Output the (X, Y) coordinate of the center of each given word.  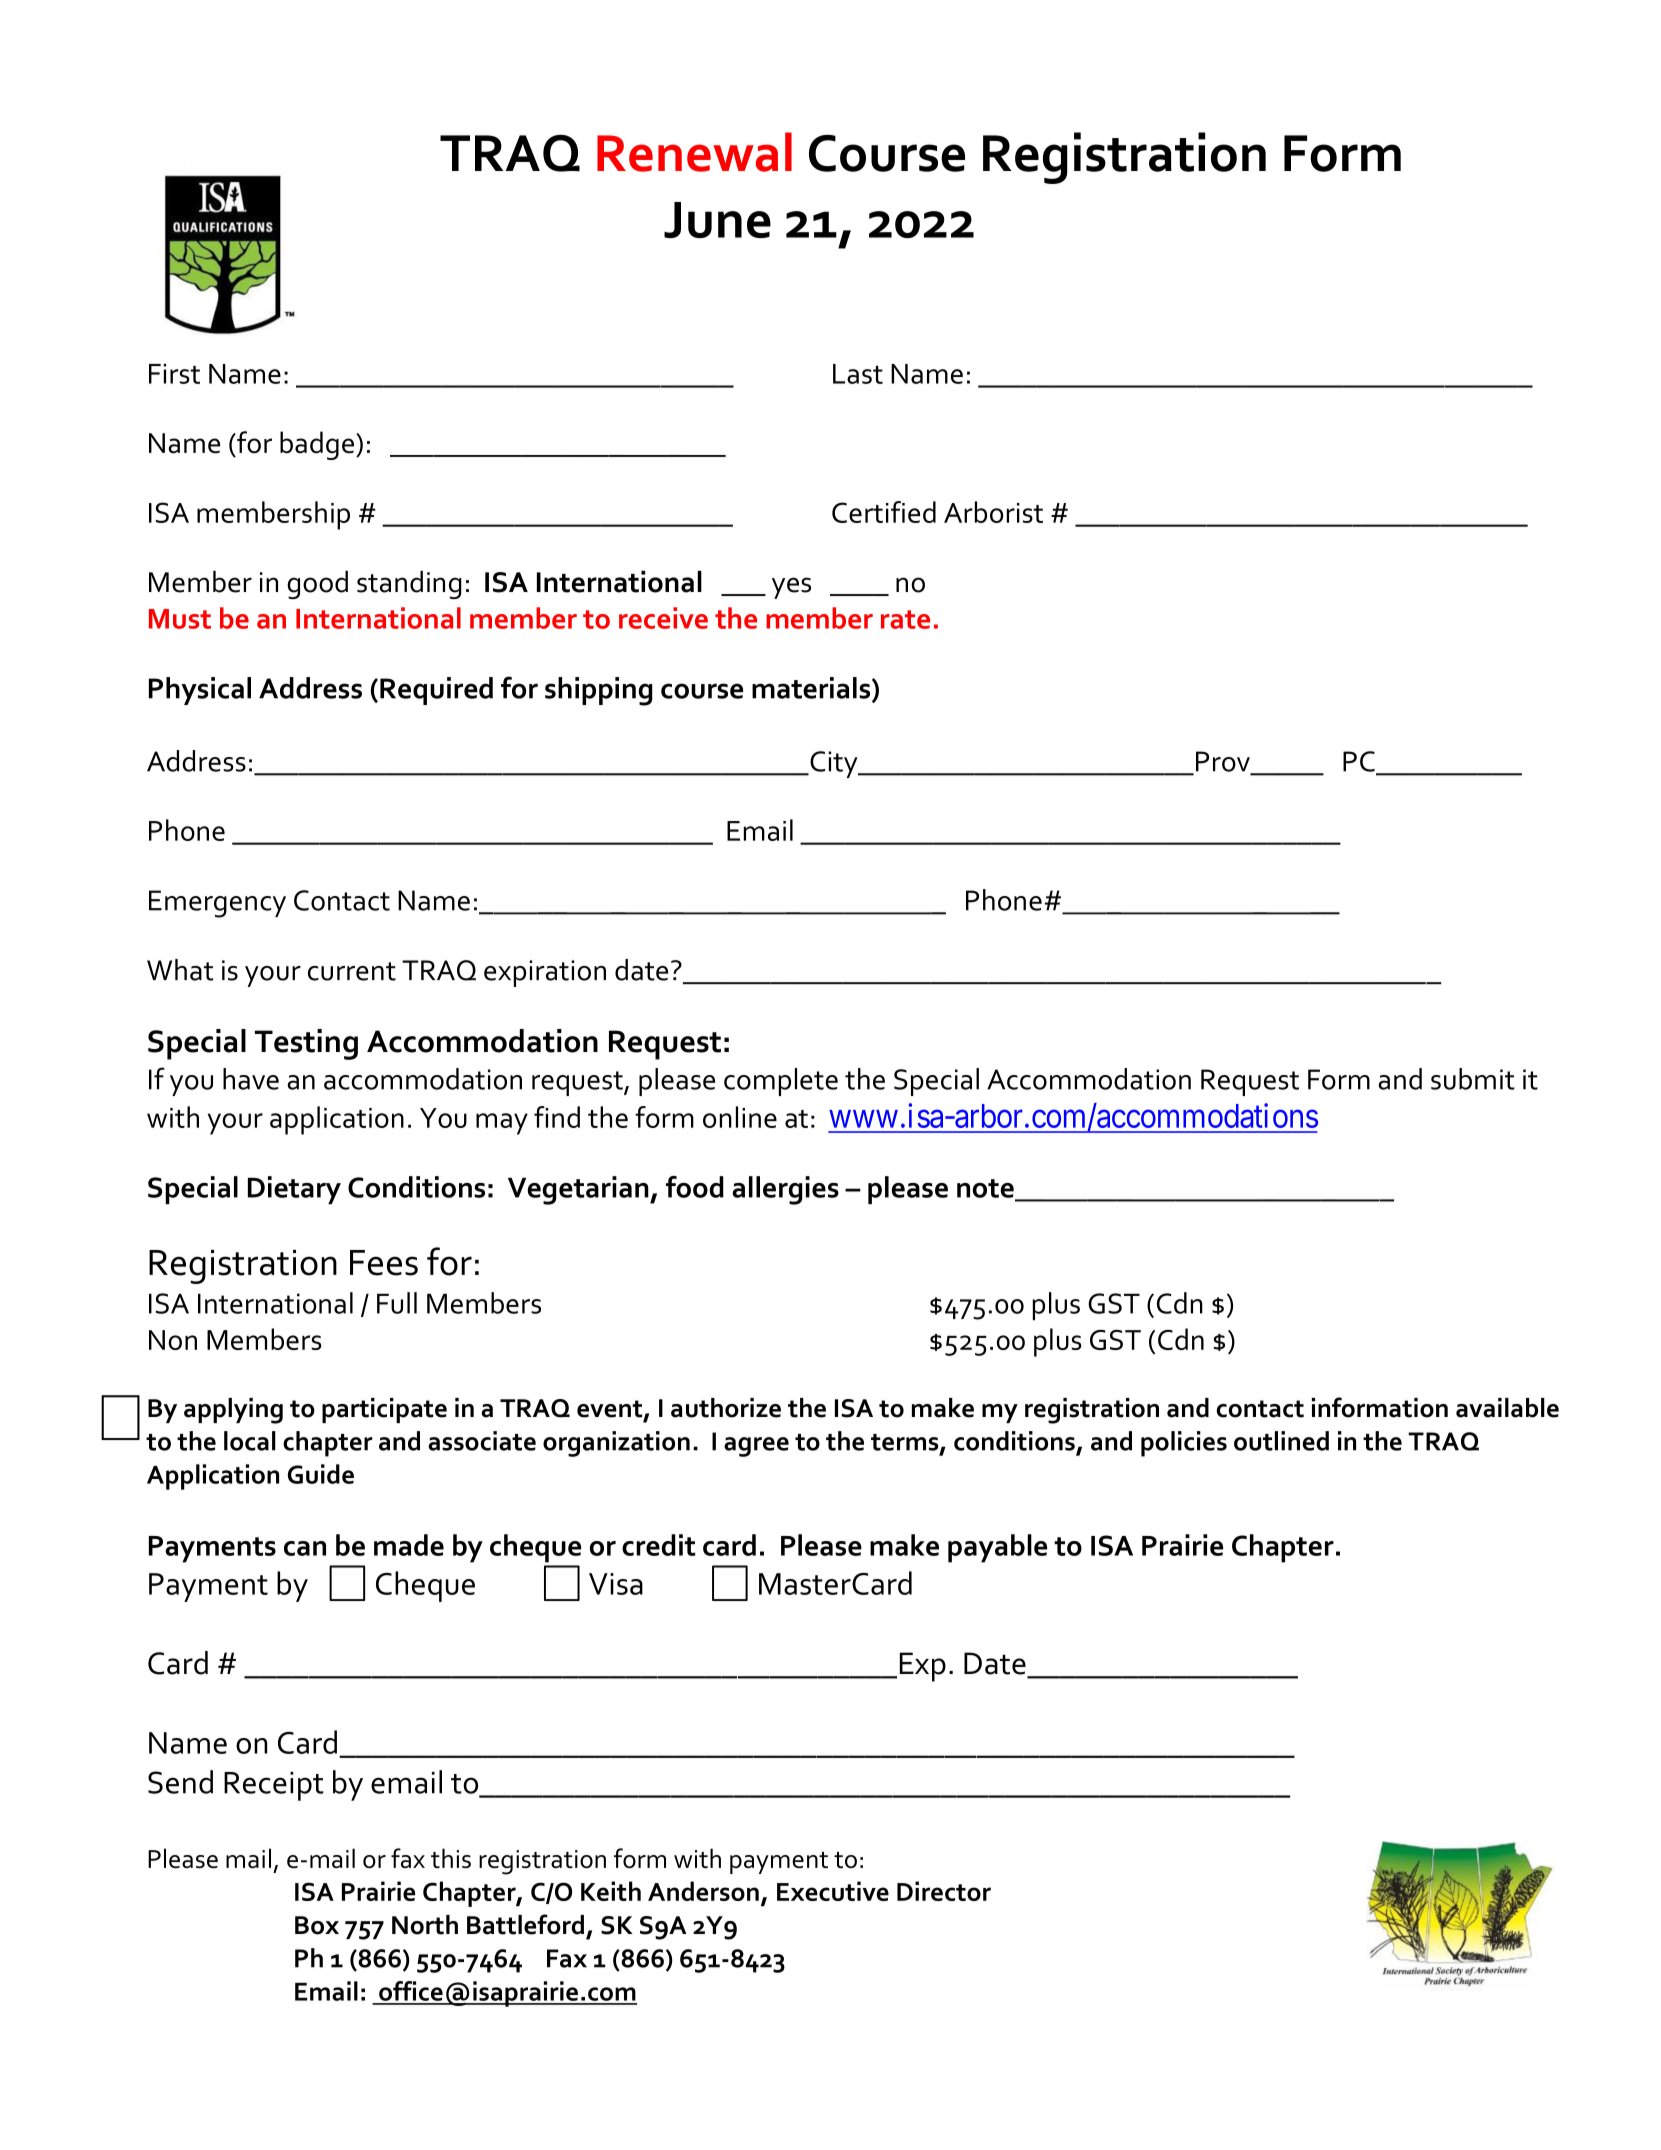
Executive (833, 1891)
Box (317, 1925)
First (174, 374)
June (717, 220)
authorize (726, 1408)
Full (397, 1303)
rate (905, 619)
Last (858, 374)
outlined (1281, 1441)
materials (812, 689)
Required (436, 691)
